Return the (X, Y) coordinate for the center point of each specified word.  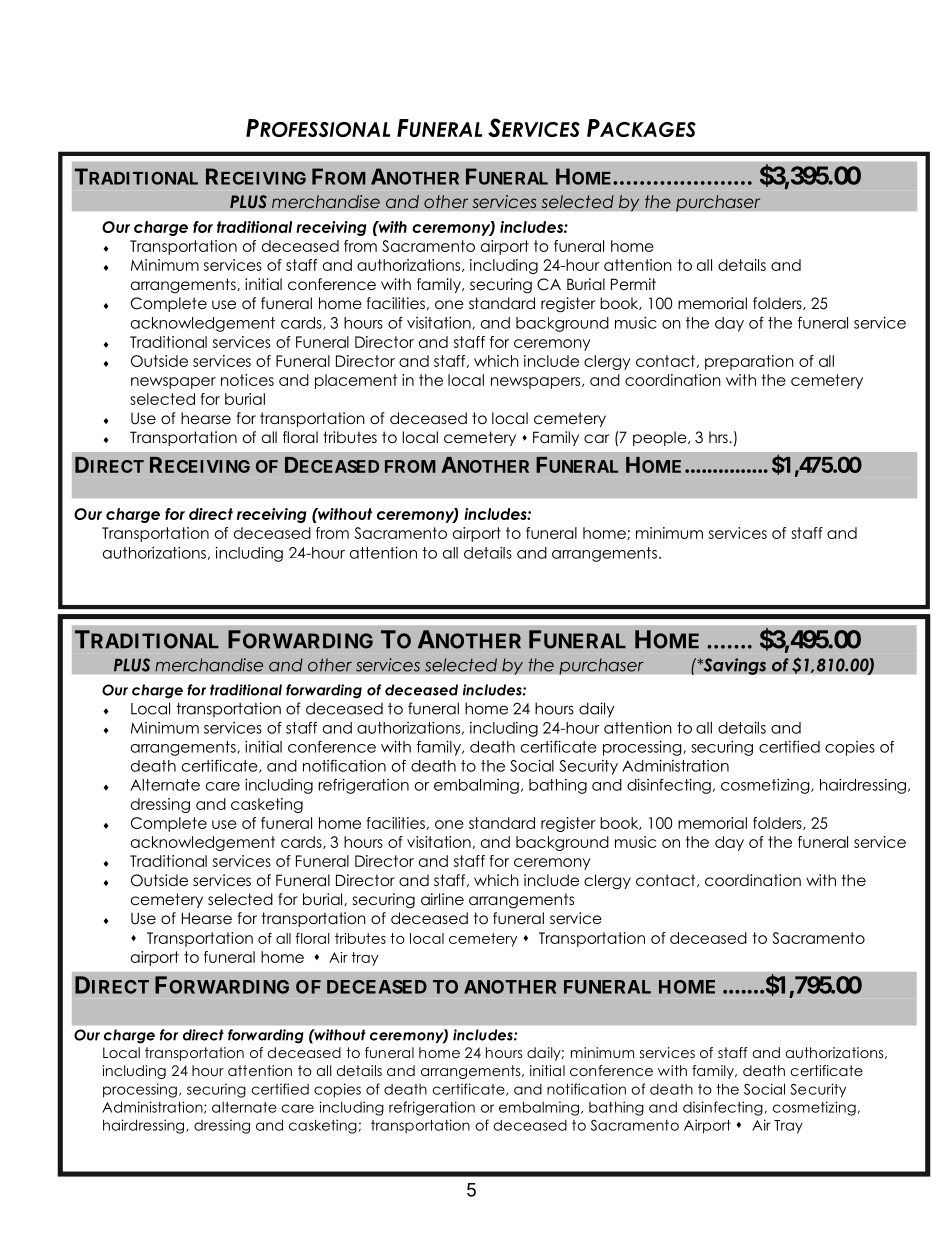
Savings (733, 666)
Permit (633, 284)
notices (247, 380)
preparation (749, 362)
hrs (719, 437)
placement (356, 381)
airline (442, 899)
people (661, 438)
